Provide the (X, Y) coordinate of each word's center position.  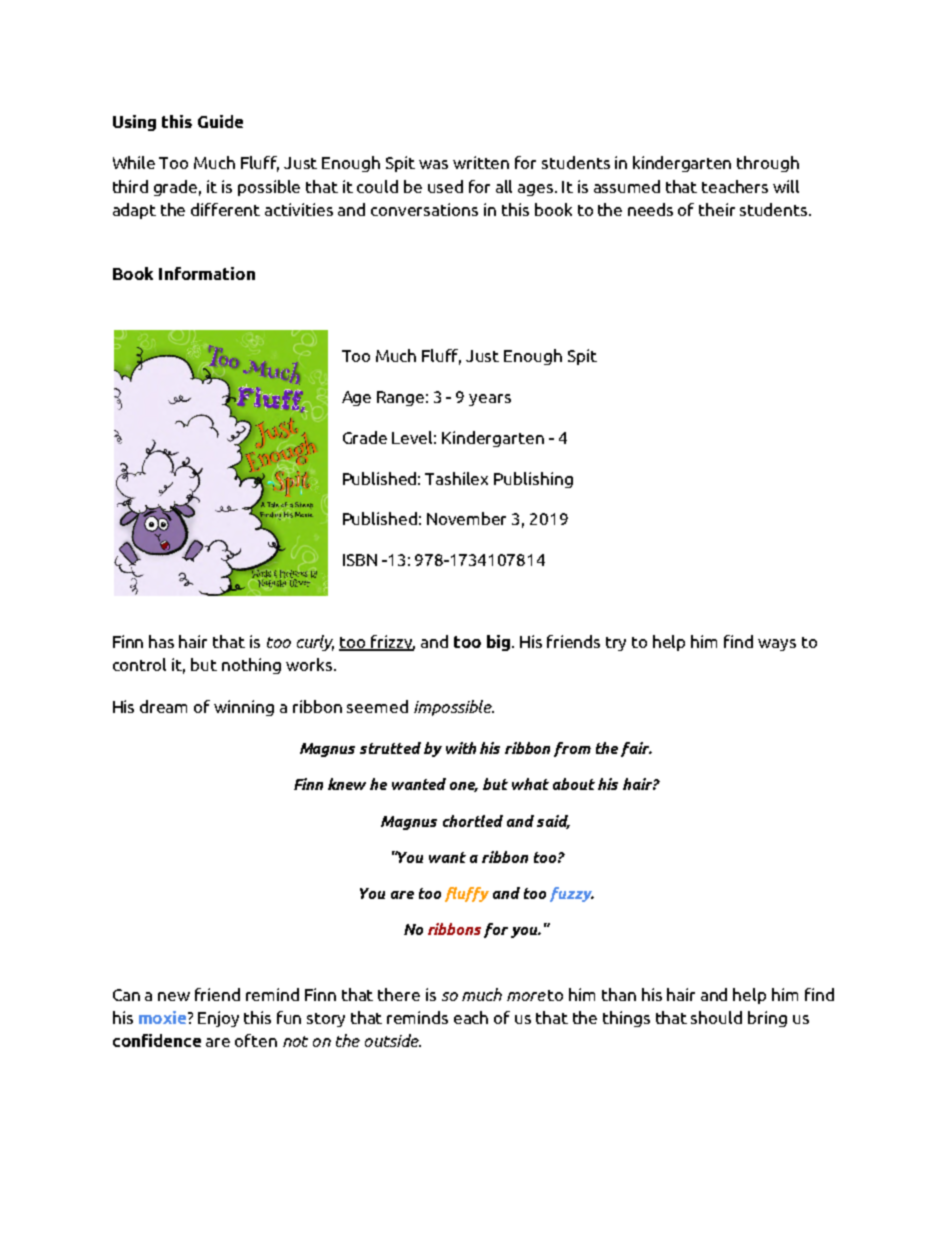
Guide (220, 121)
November (466, 518)
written (481, 162)
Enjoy (218, 1019)
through (768, 164)
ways (777, 645)
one (464, 787)
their (717, 209)
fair (636, 749)
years (490, 400)
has (161, 641)
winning (244, 708)
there (399, 994)
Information (207, 273)
